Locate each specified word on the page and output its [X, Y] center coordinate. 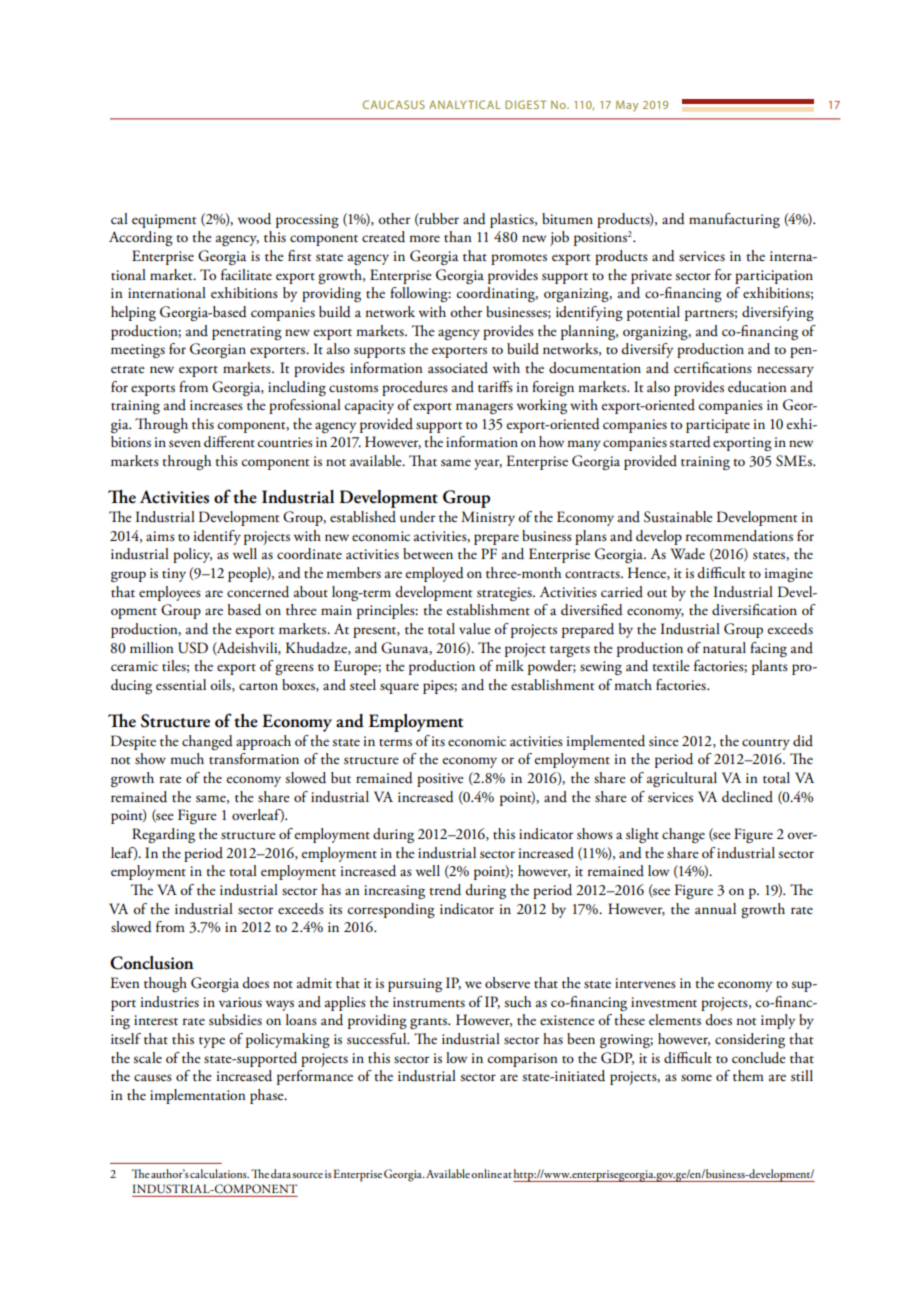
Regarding [163, 835]
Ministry [488, 518]
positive [440, 780]
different [229, 442]
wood [254, 219]
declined [747, 797]
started [690, 442]
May [627, 106]
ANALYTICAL [465, 104]
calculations [219, 1173]
